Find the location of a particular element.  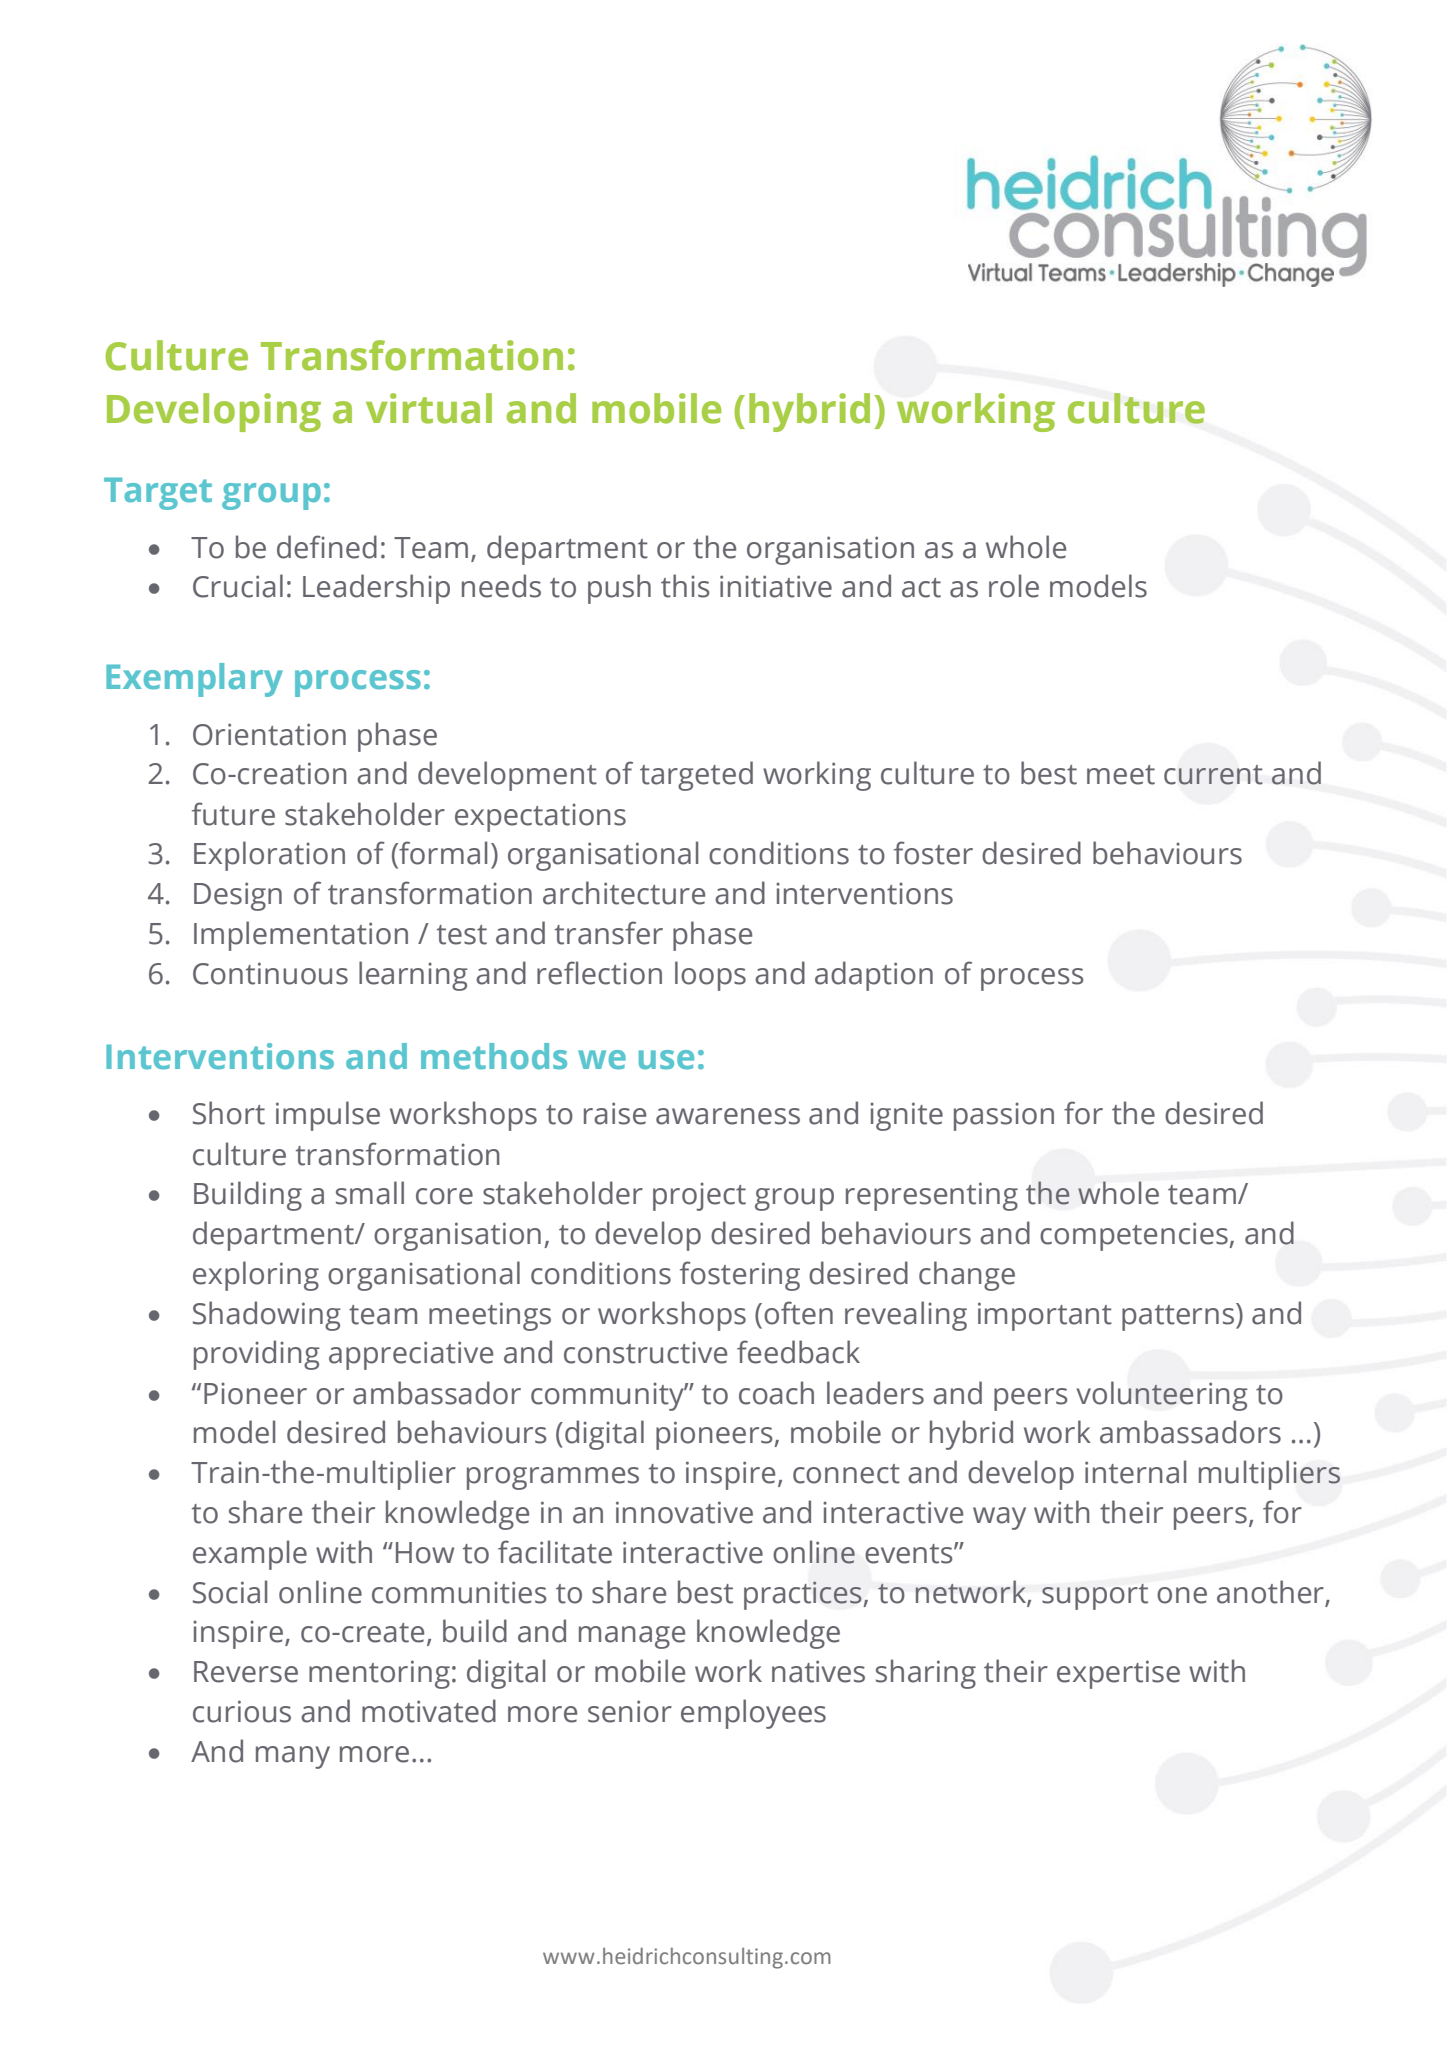

awareness is located at coordinates (728, 1116).
